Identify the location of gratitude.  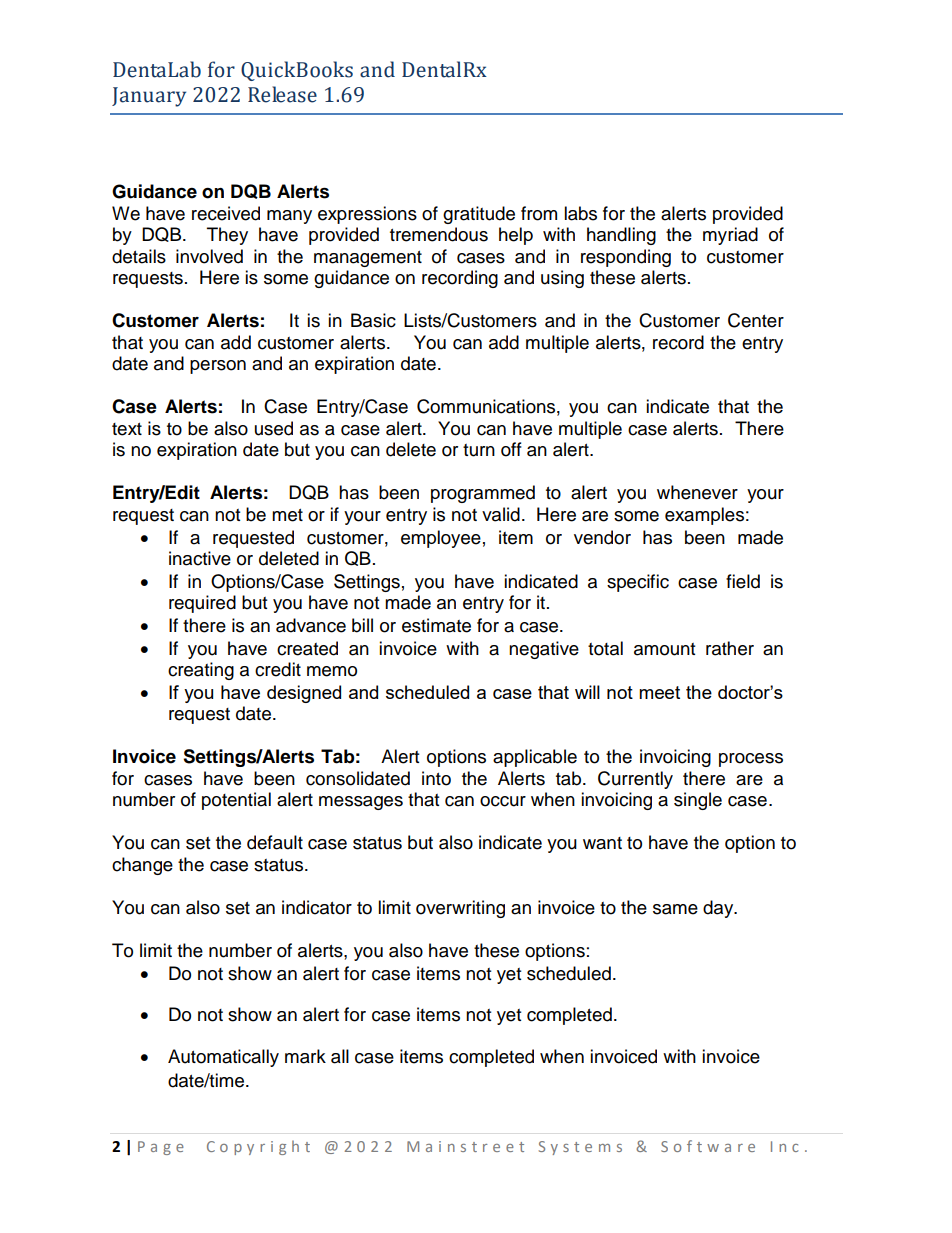
(479, 215).
